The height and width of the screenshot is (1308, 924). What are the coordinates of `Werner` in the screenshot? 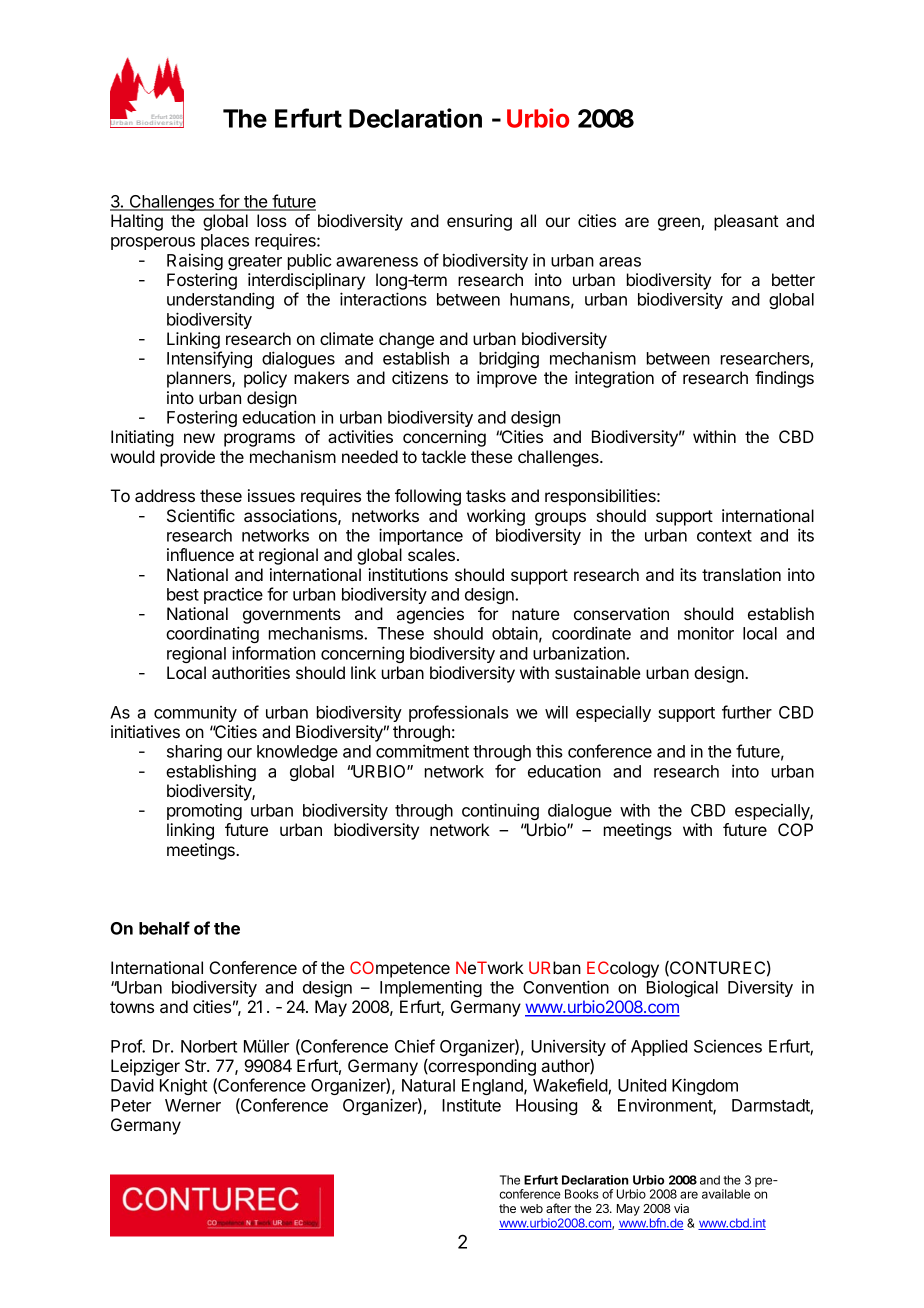 It's located at (193, 1105).
